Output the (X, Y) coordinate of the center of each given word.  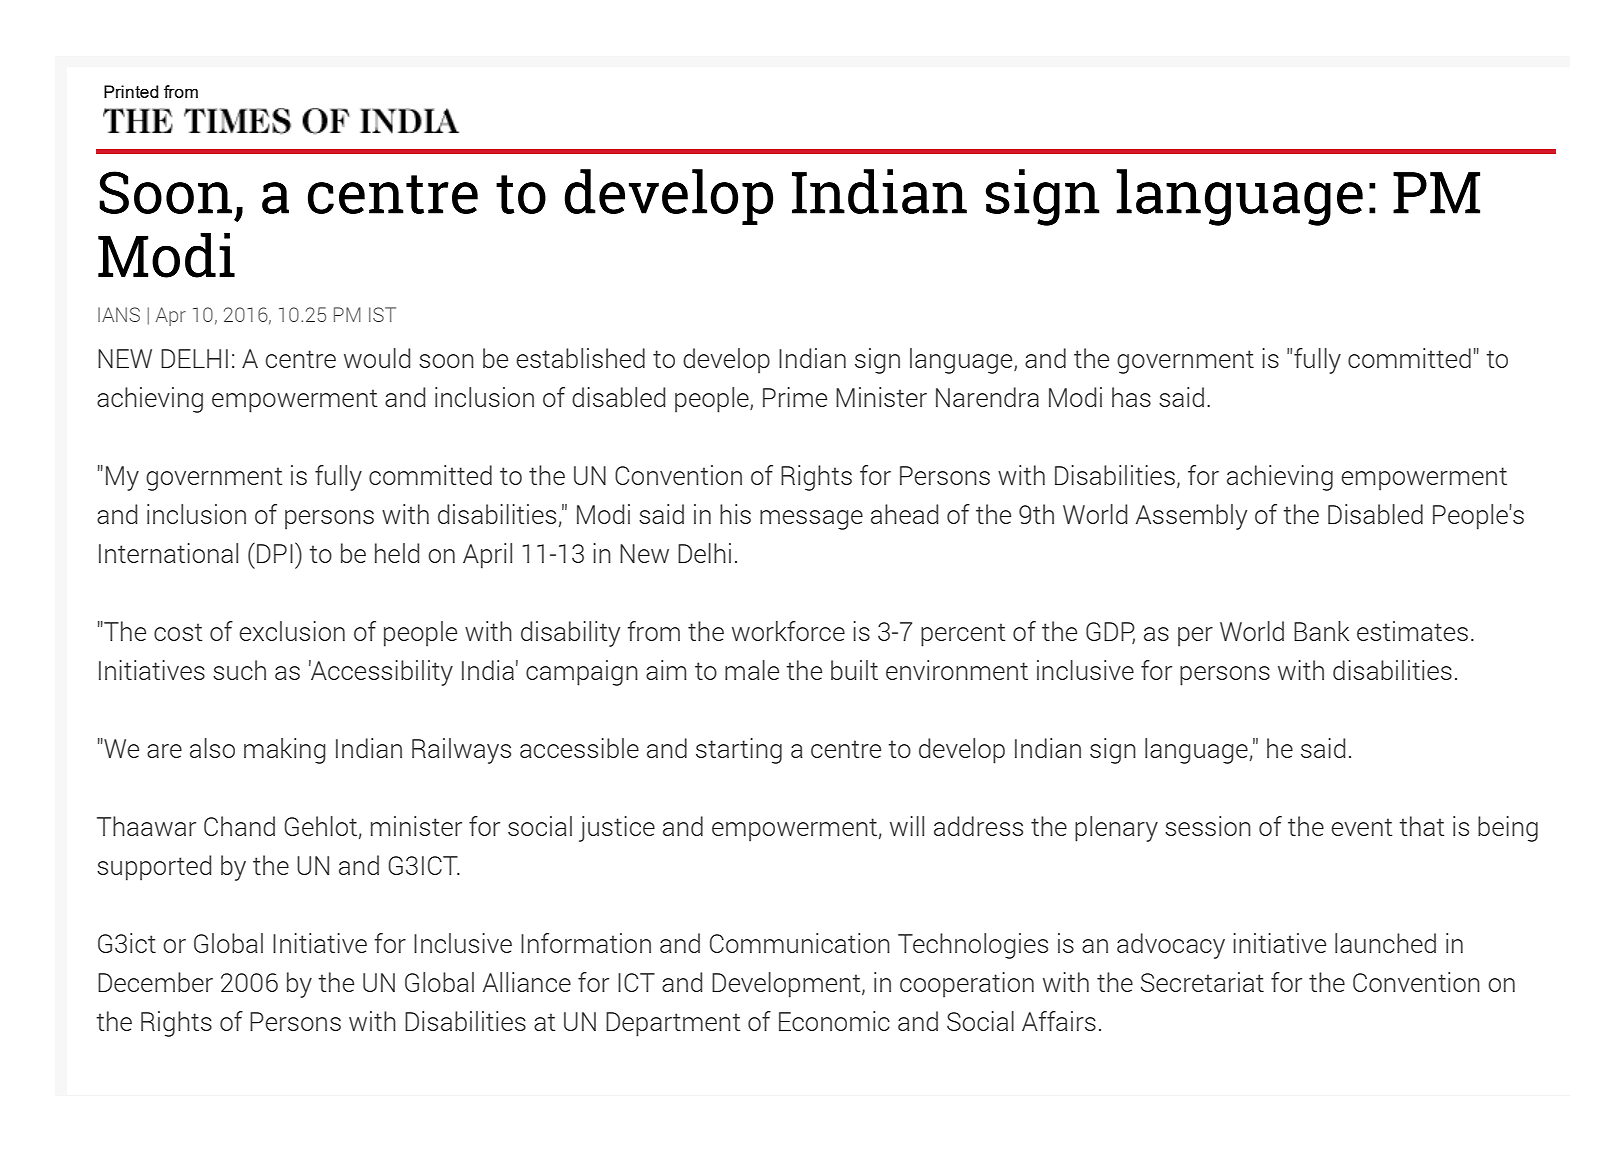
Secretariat (1202, 982)
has (1131, 397)
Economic (834, 1021)
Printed (131, 91)
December (155, 982)
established (580, 358)
